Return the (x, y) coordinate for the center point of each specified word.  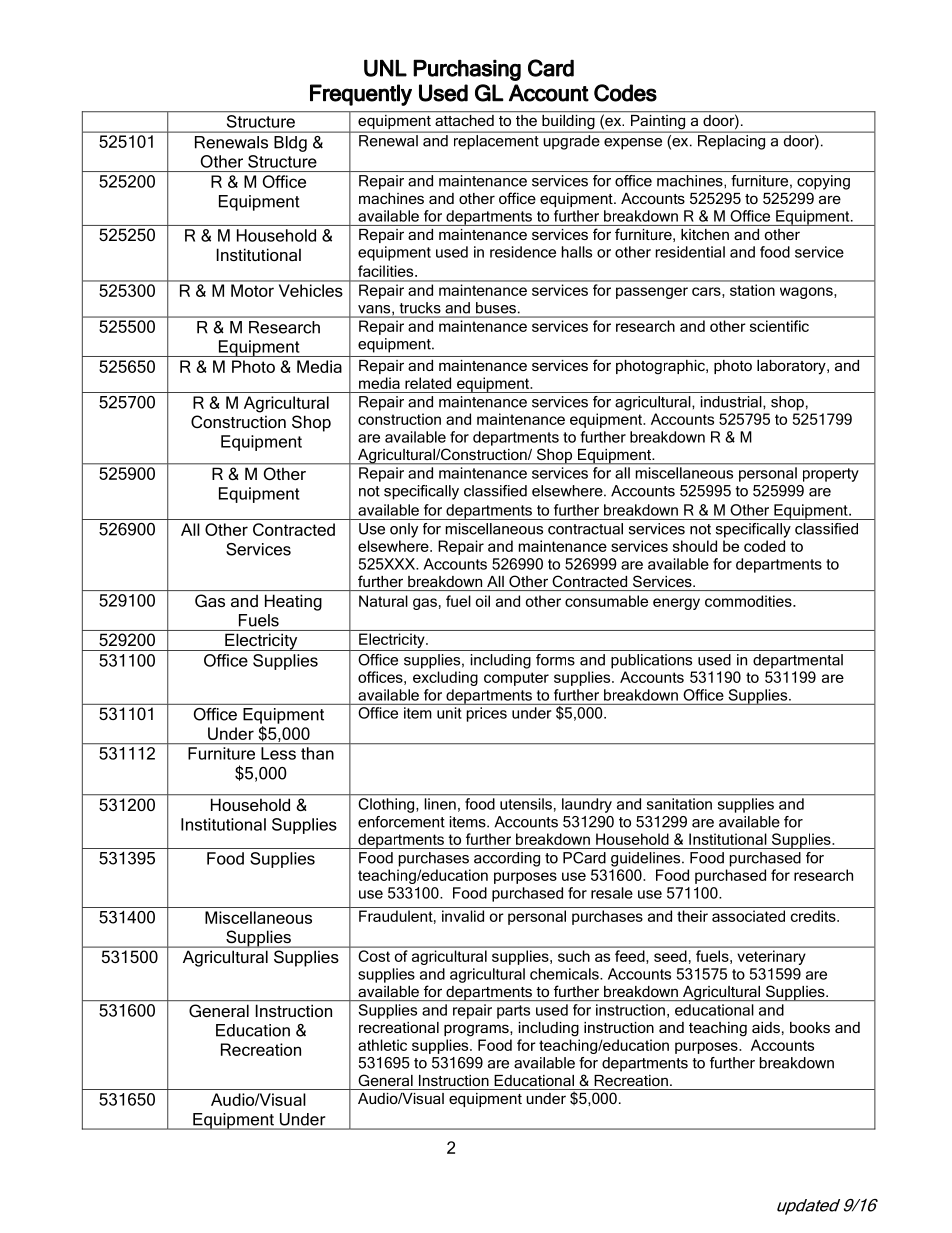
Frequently (361, 95)
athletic (382, 1045)
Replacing (731, 142)
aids (766, 1027)
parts (513, 1012)
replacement (496, 142)
